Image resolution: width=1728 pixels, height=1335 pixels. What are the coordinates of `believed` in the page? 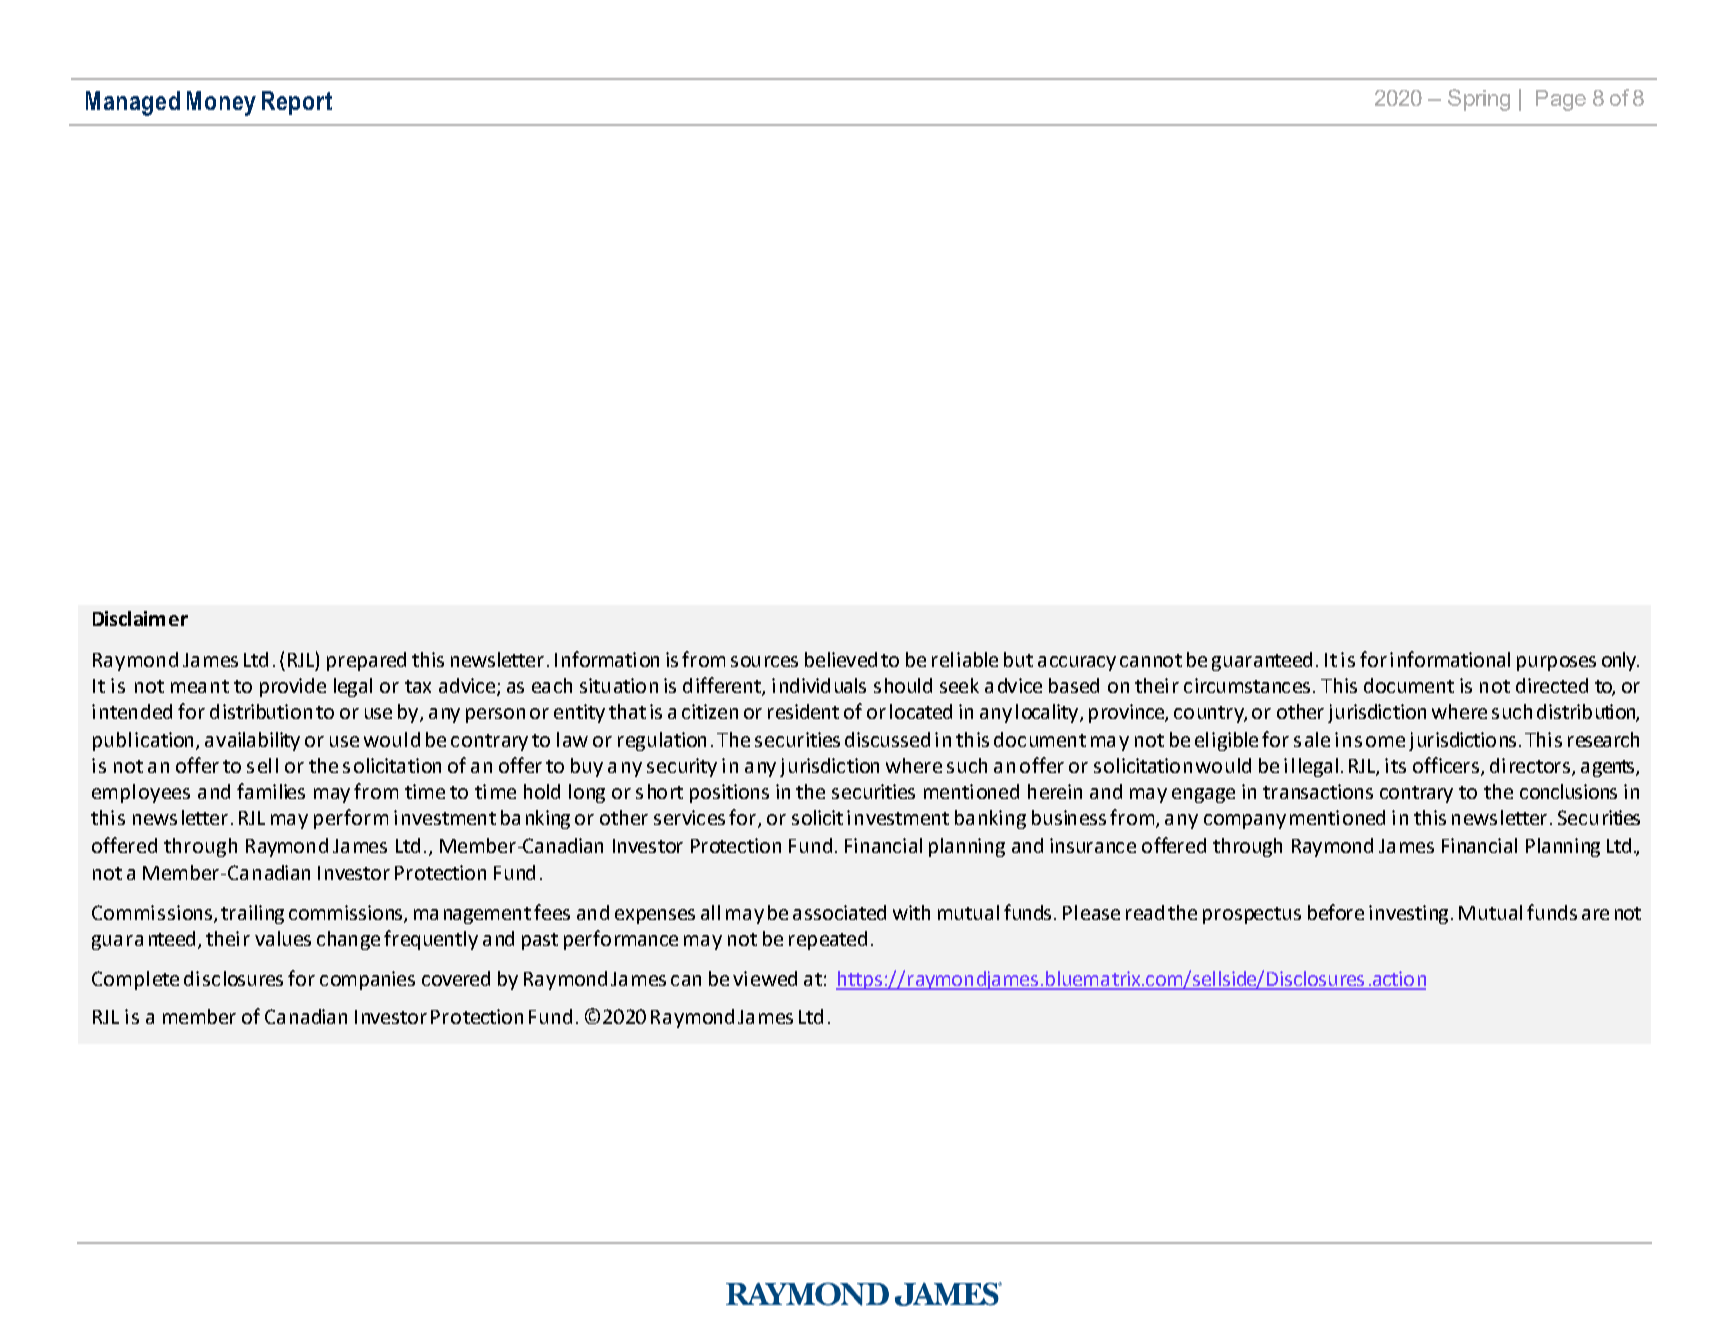 It's located at (841, 659).
